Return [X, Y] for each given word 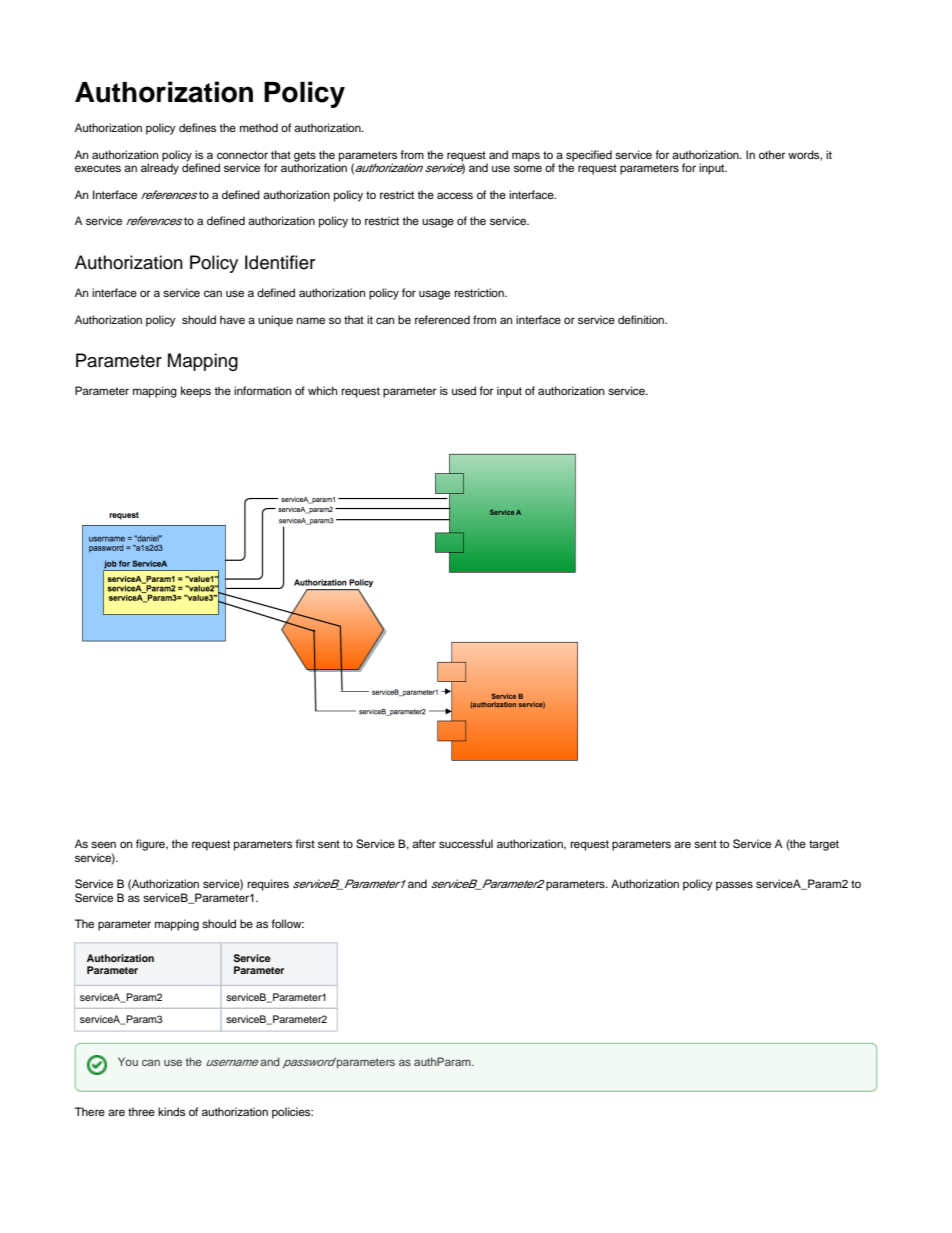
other [772, 154]
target [824, 845]
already [160, 168]
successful [466, 843]
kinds [171, 1111]
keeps [196, 392]
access [455, 195]
